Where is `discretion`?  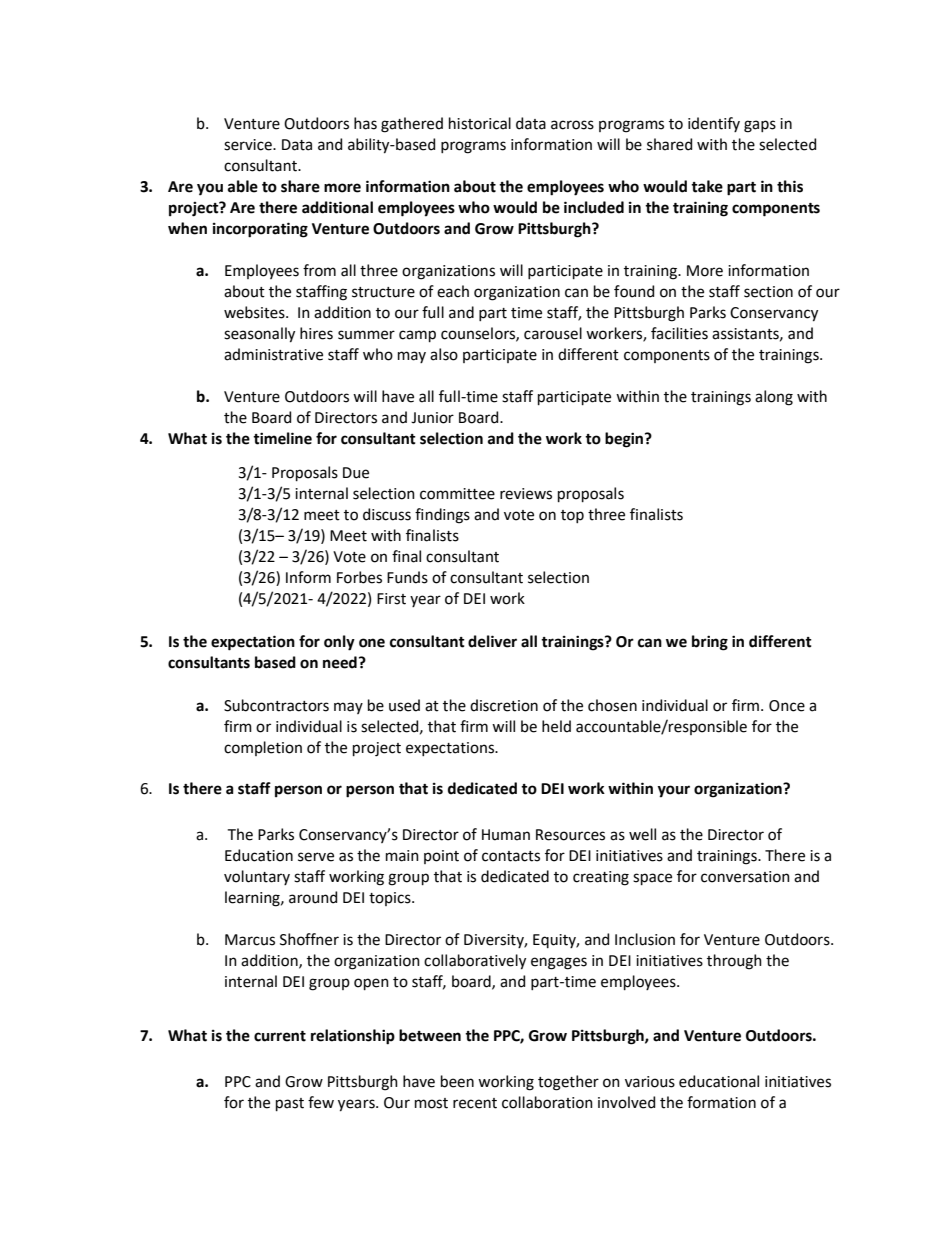 discretion is located at coordinates (504, 705).
